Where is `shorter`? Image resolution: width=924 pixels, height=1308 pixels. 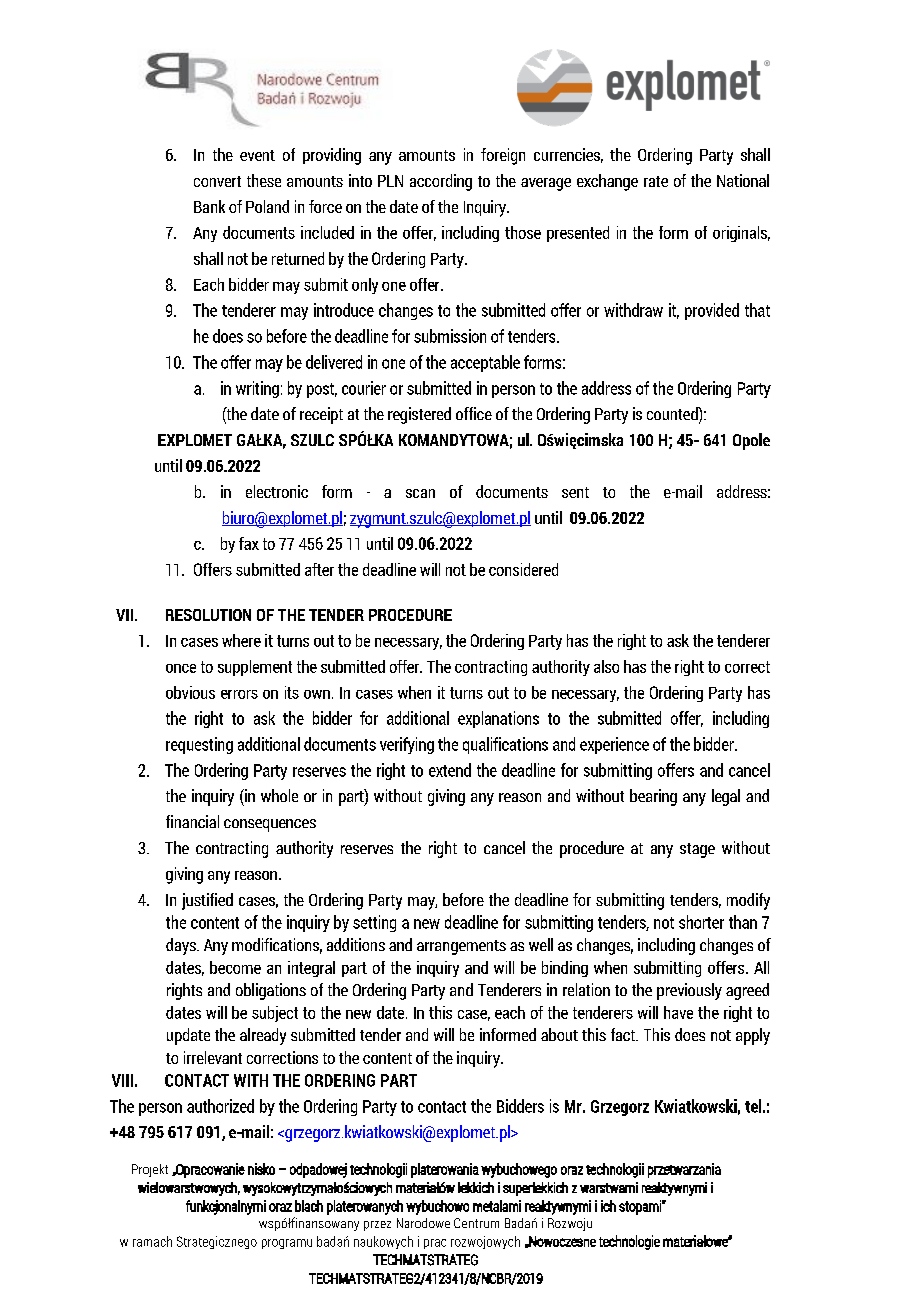
shorter is located at coordinates (701, 922).
